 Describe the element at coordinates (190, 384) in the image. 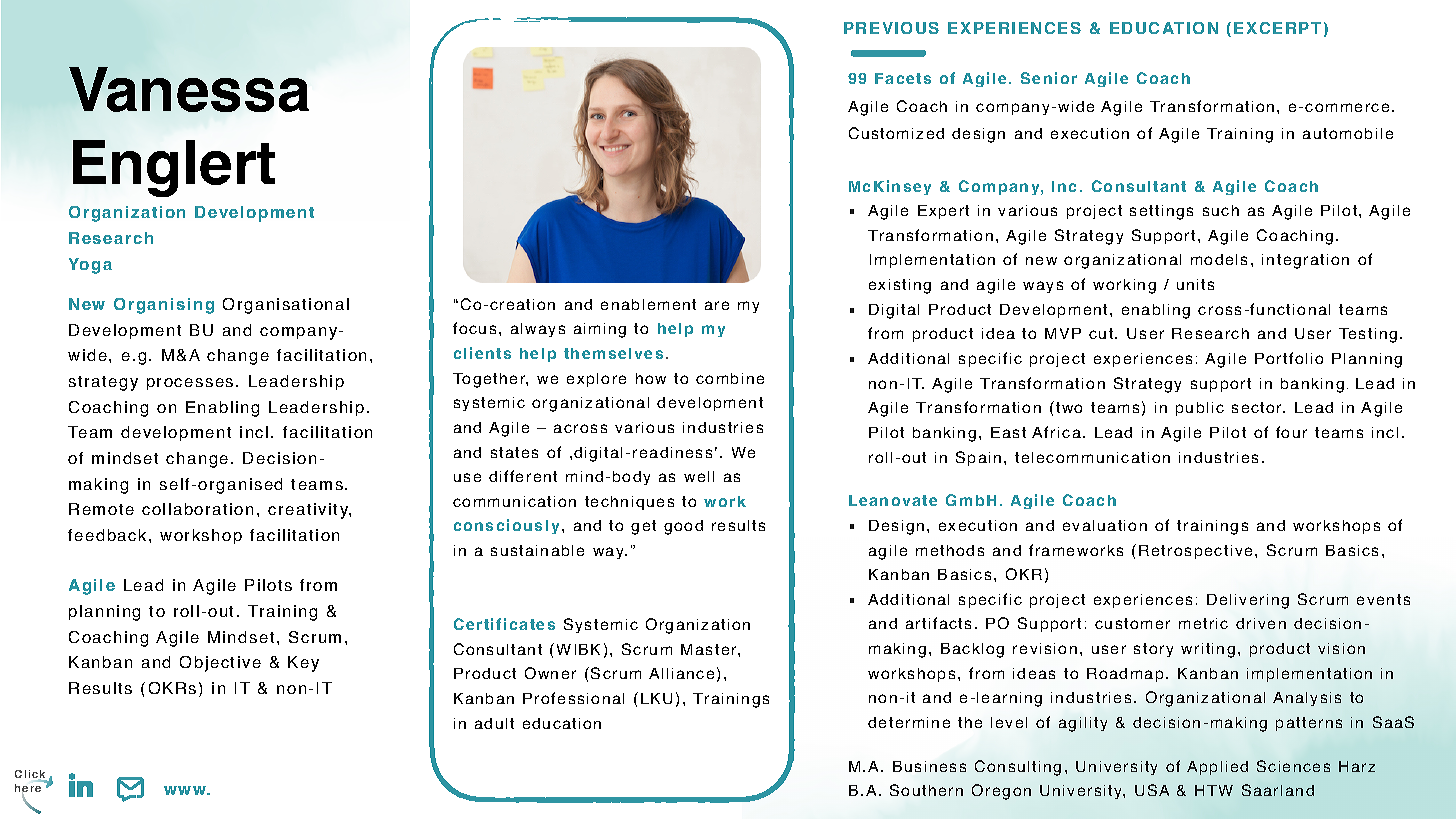

I see `processes` at that location.
